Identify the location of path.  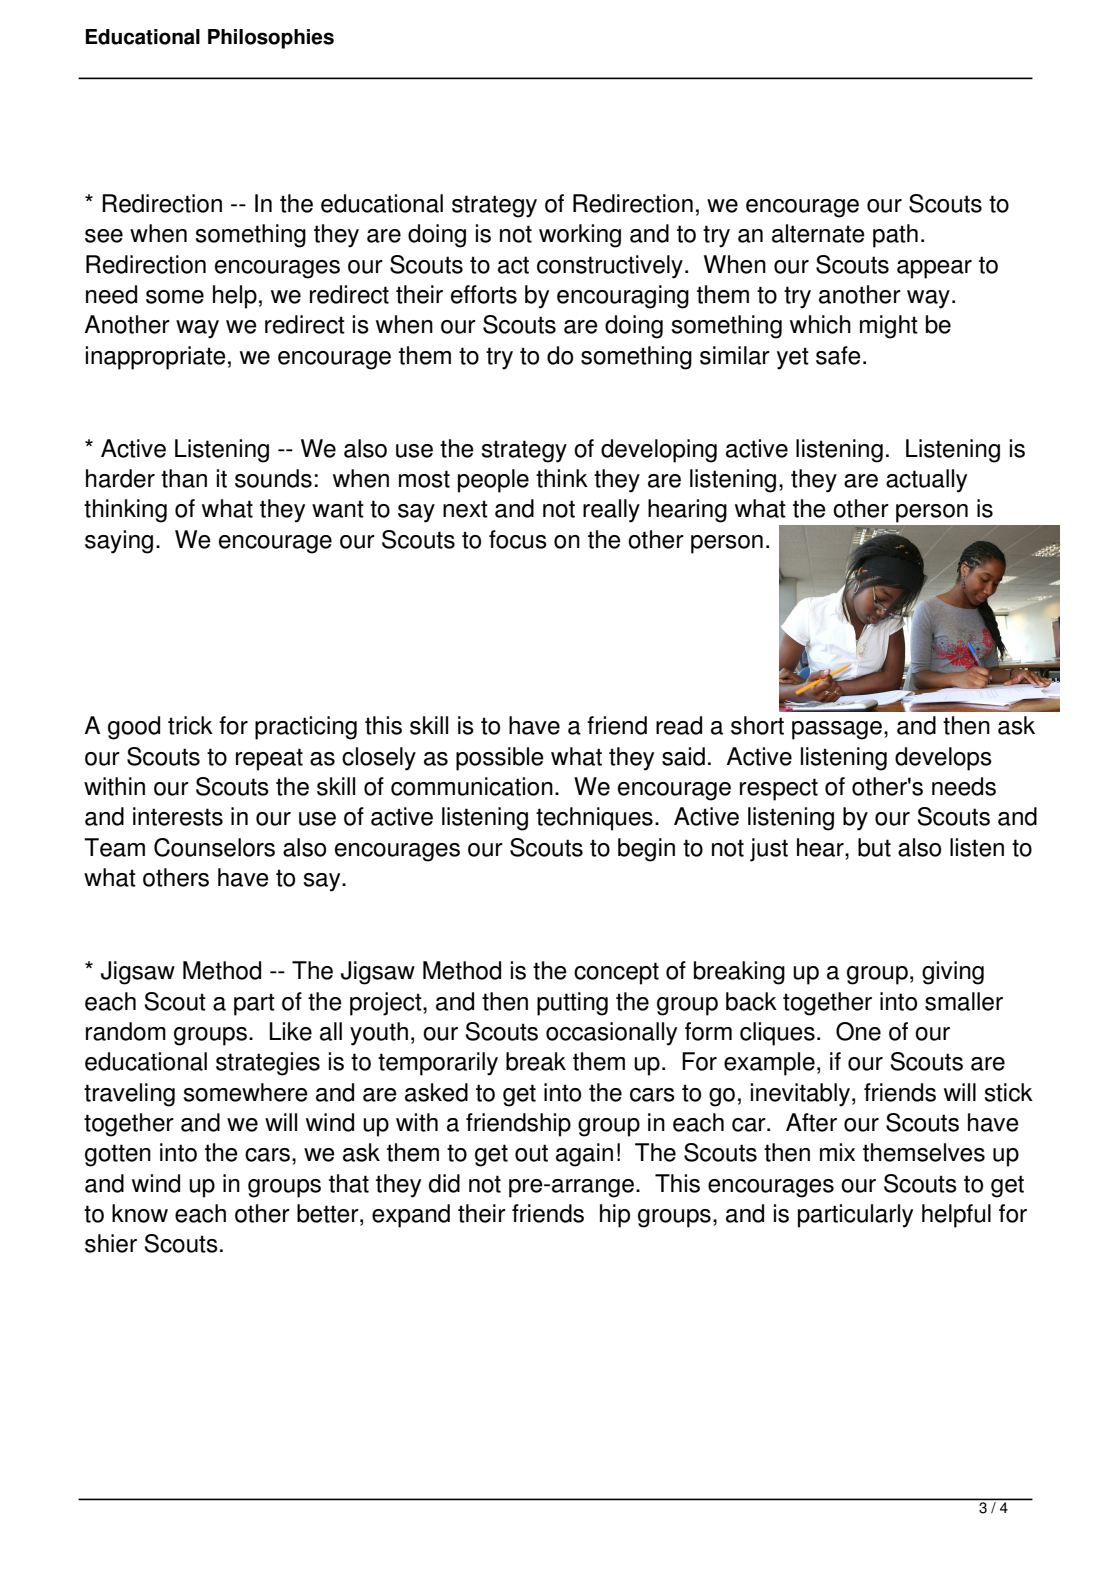
(895, 236).
